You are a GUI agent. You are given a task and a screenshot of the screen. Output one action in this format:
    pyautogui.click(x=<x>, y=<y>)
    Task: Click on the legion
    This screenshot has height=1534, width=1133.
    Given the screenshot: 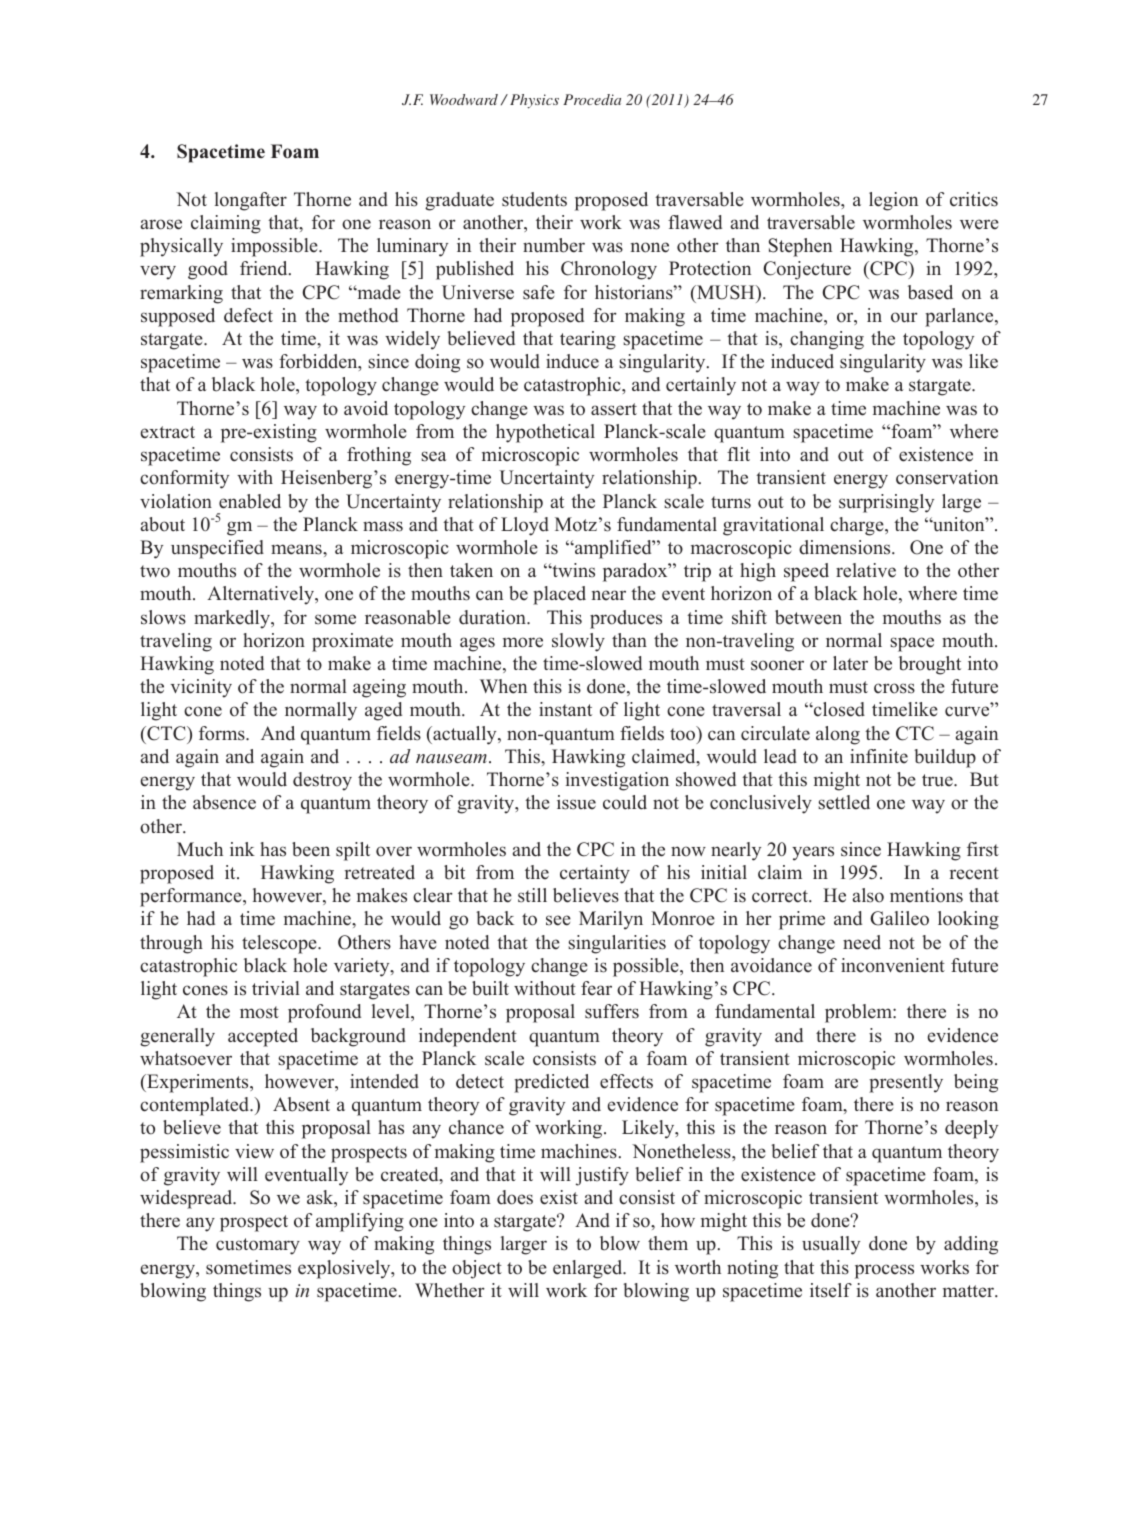 What is the action you would take?
    pyautogui.click(x=893, y=201)
